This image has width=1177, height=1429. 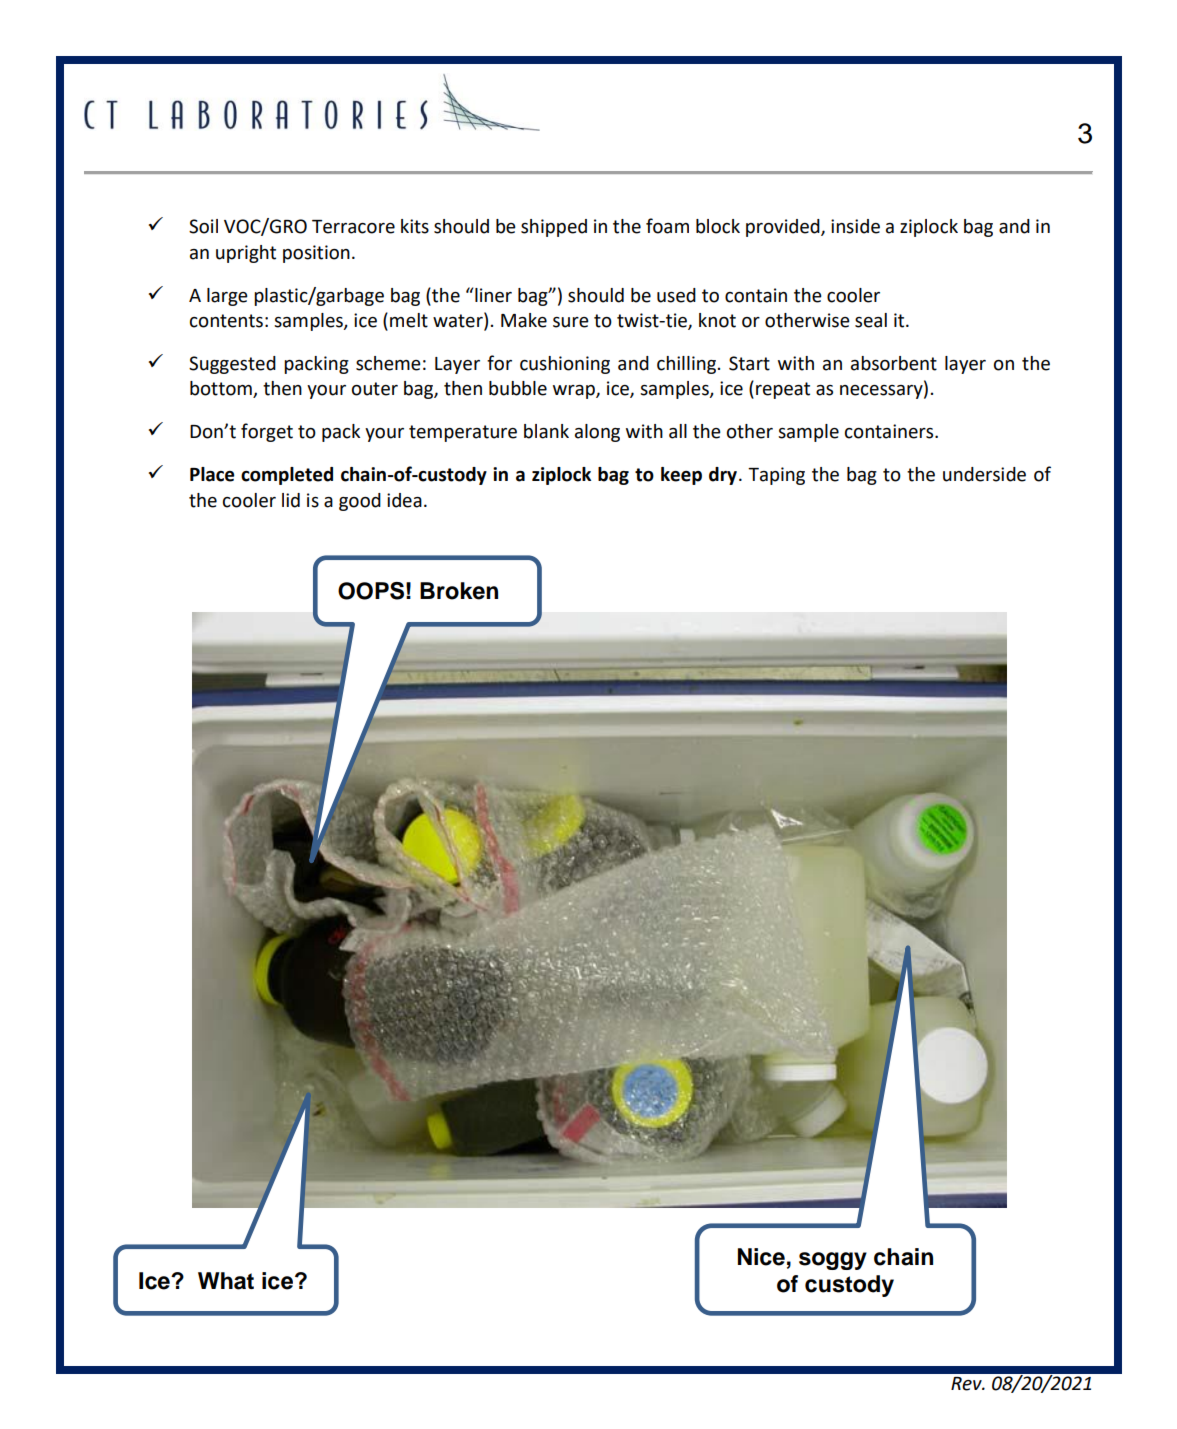 I want to click on underside, so click(x=984, y=474).
